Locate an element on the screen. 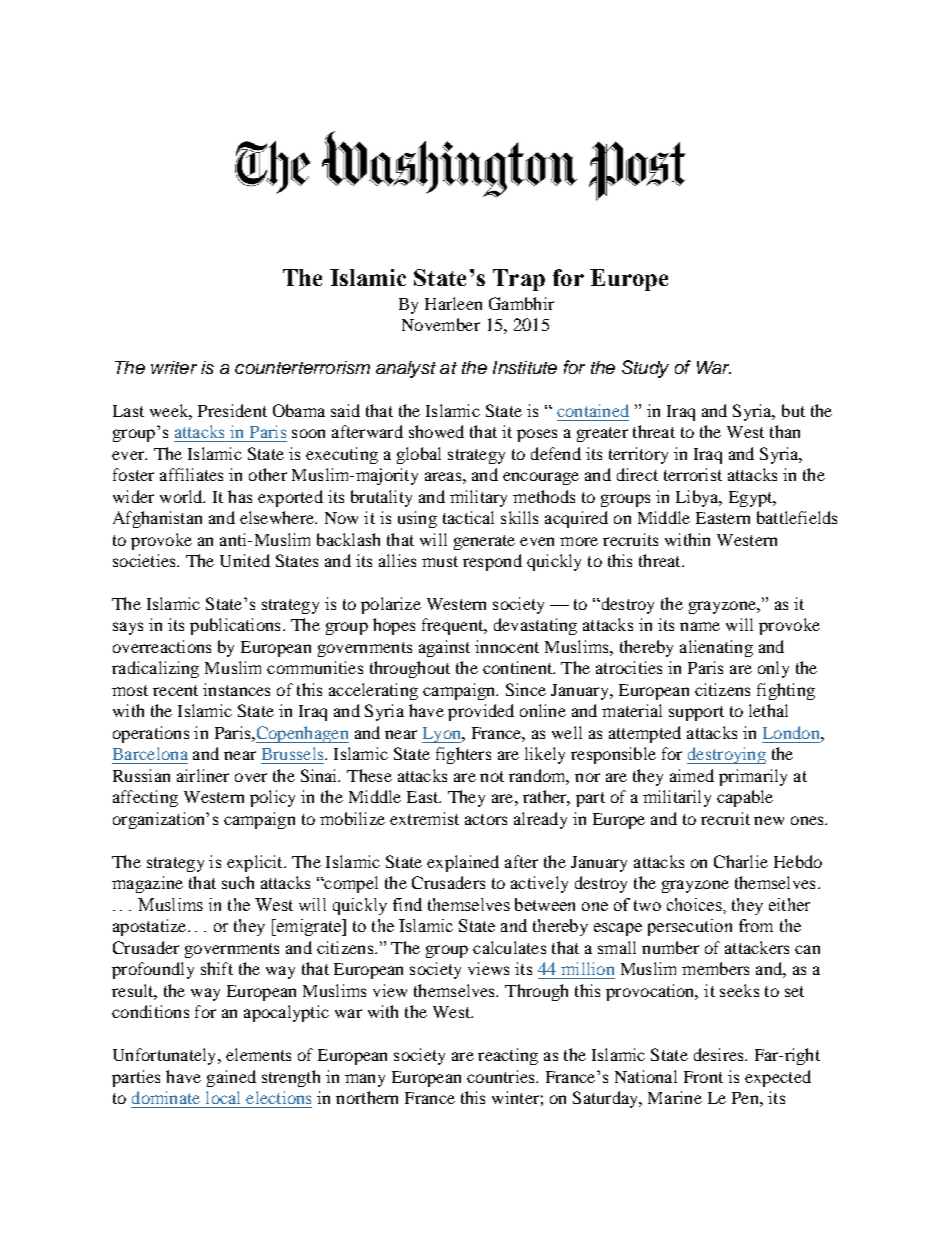 Image resolution: width=952 pixels, height=1233 pixels. Front is located at coordinates (703, 1077).
